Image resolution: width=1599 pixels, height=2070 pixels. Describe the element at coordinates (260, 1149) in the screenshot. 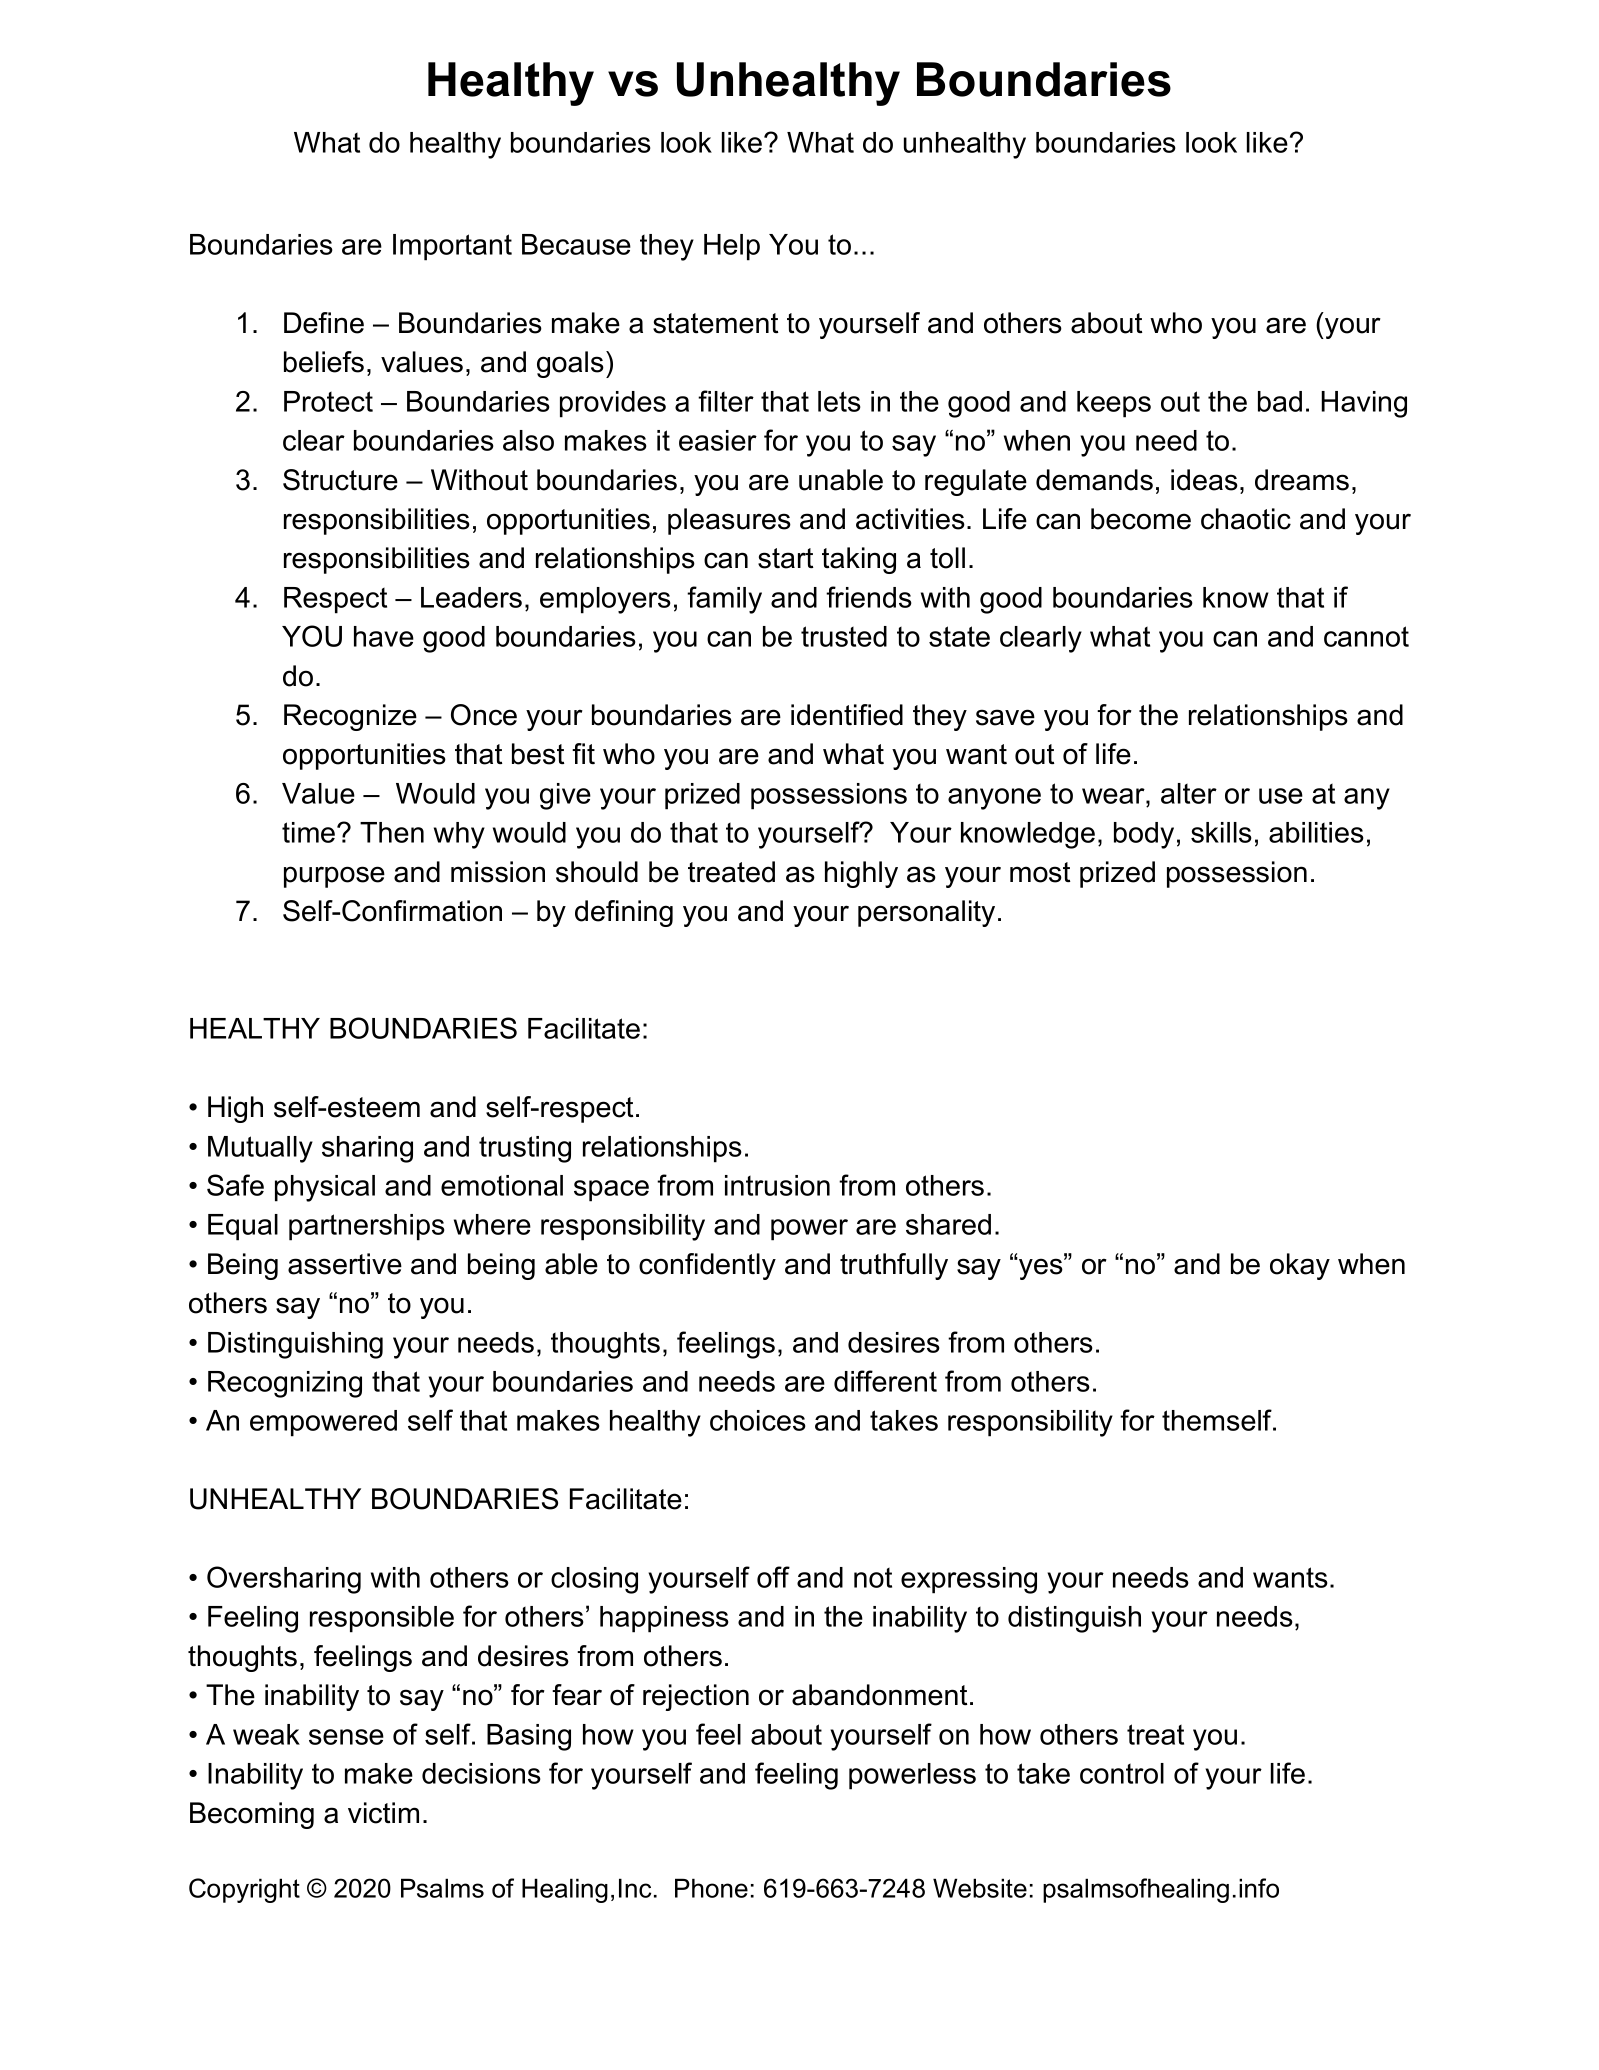

I see `Mutually` at that location.
